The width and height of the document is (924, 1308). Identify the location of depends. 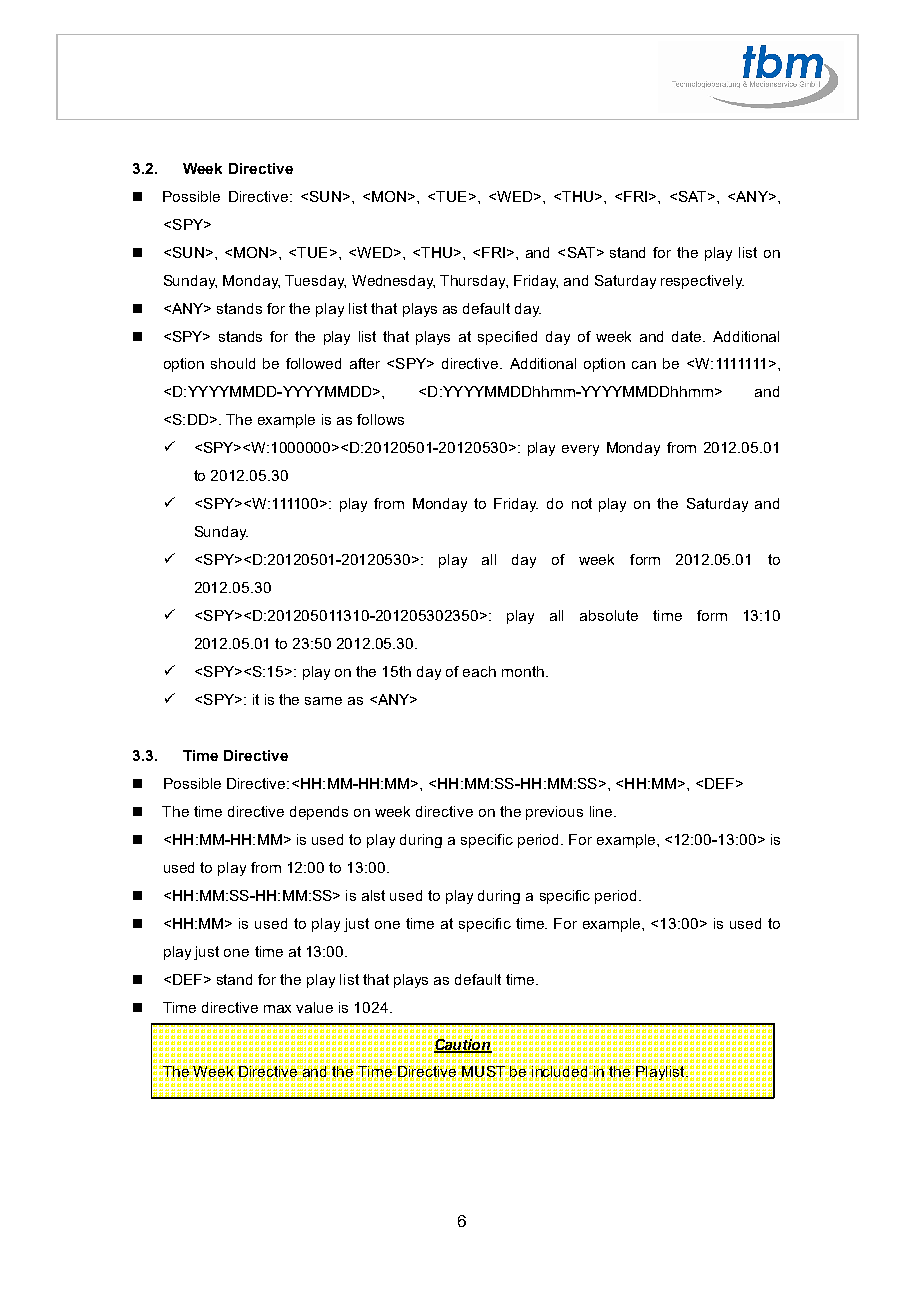
(319, 813).
